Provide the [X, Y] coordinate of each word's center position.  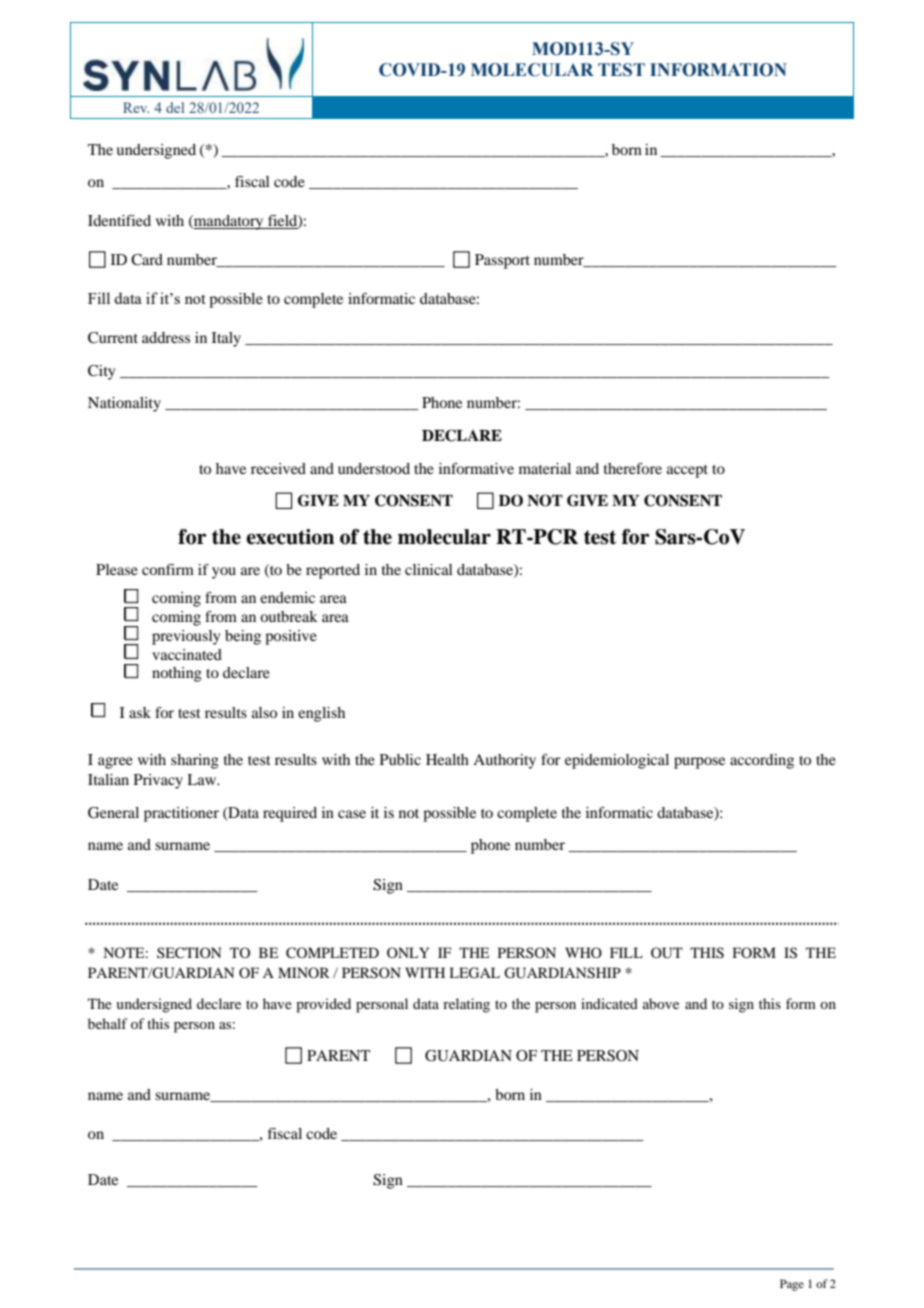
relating [466, 1005]
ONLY [408, 952]
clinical [429, 569]
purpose [699, 763]
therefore [633, 468]
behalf [108, 1023]
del [175, 107]
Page [792, 1285]
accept [687, 471]
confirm [168, 569]
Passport [502, 261]
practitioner [181, 814]
